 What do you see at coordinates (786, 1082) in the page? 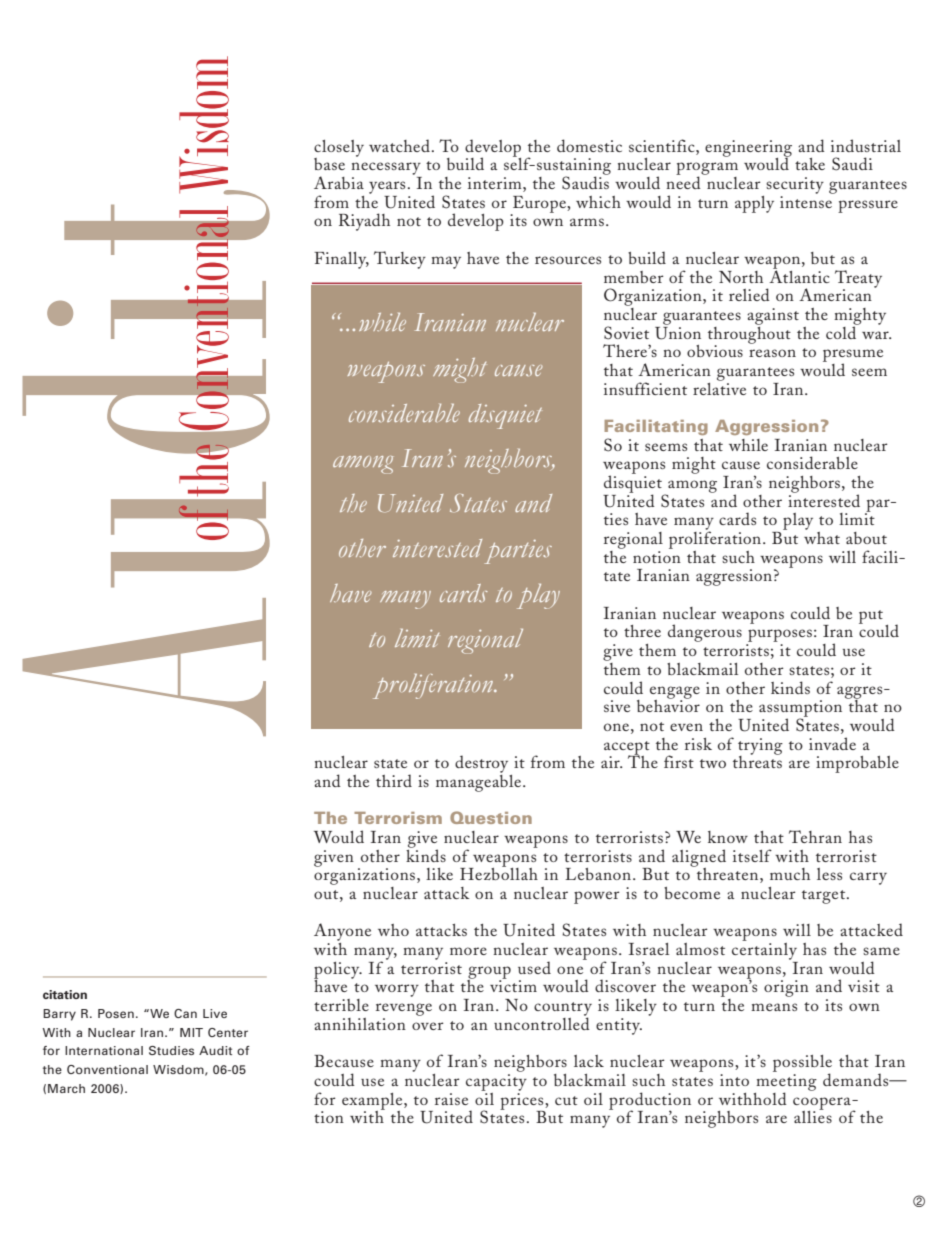
I see `meeting` at bounding box center [786, 1082].
